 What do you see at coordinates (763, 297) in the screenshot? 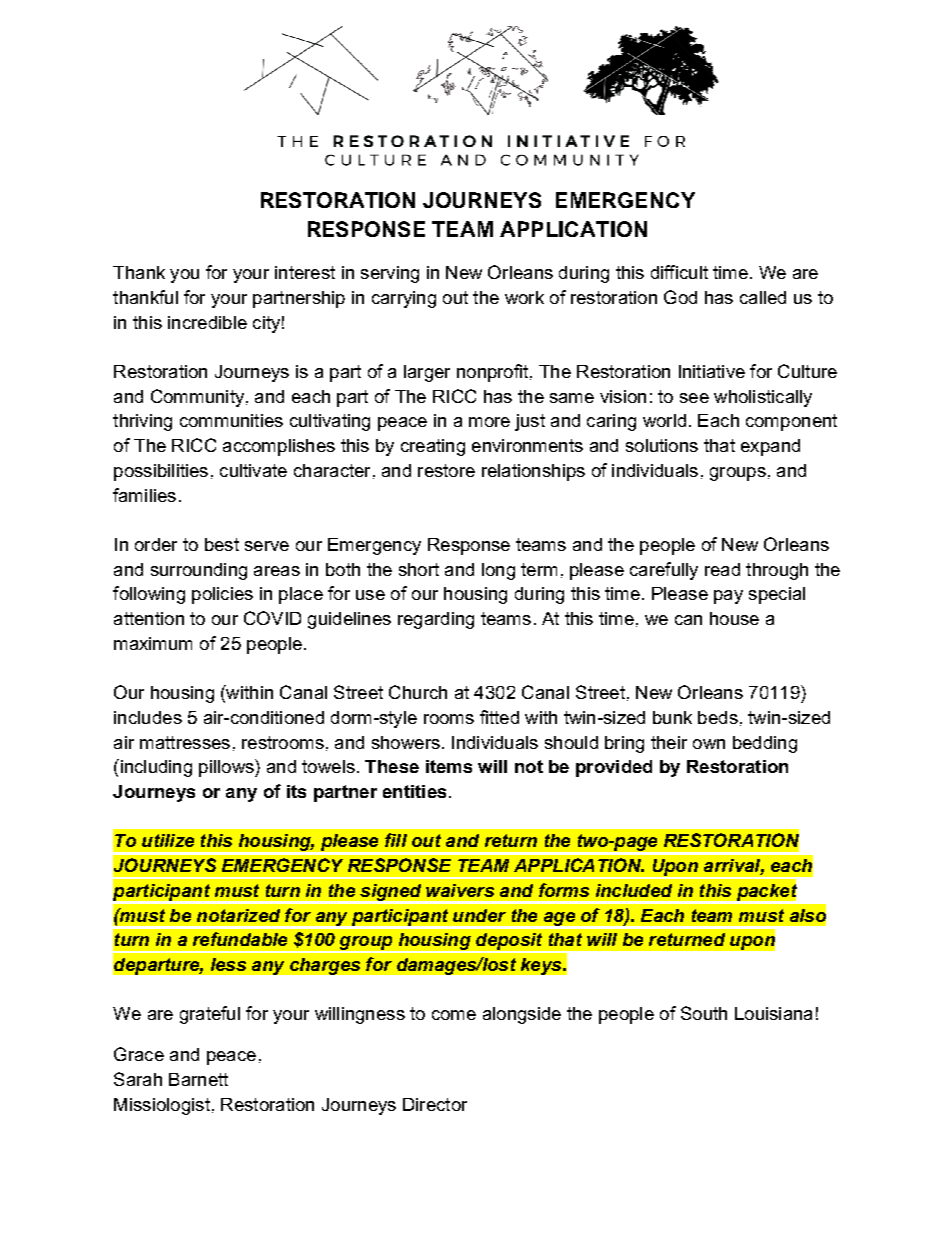
I see `called` at bounding box center [763, 297].
